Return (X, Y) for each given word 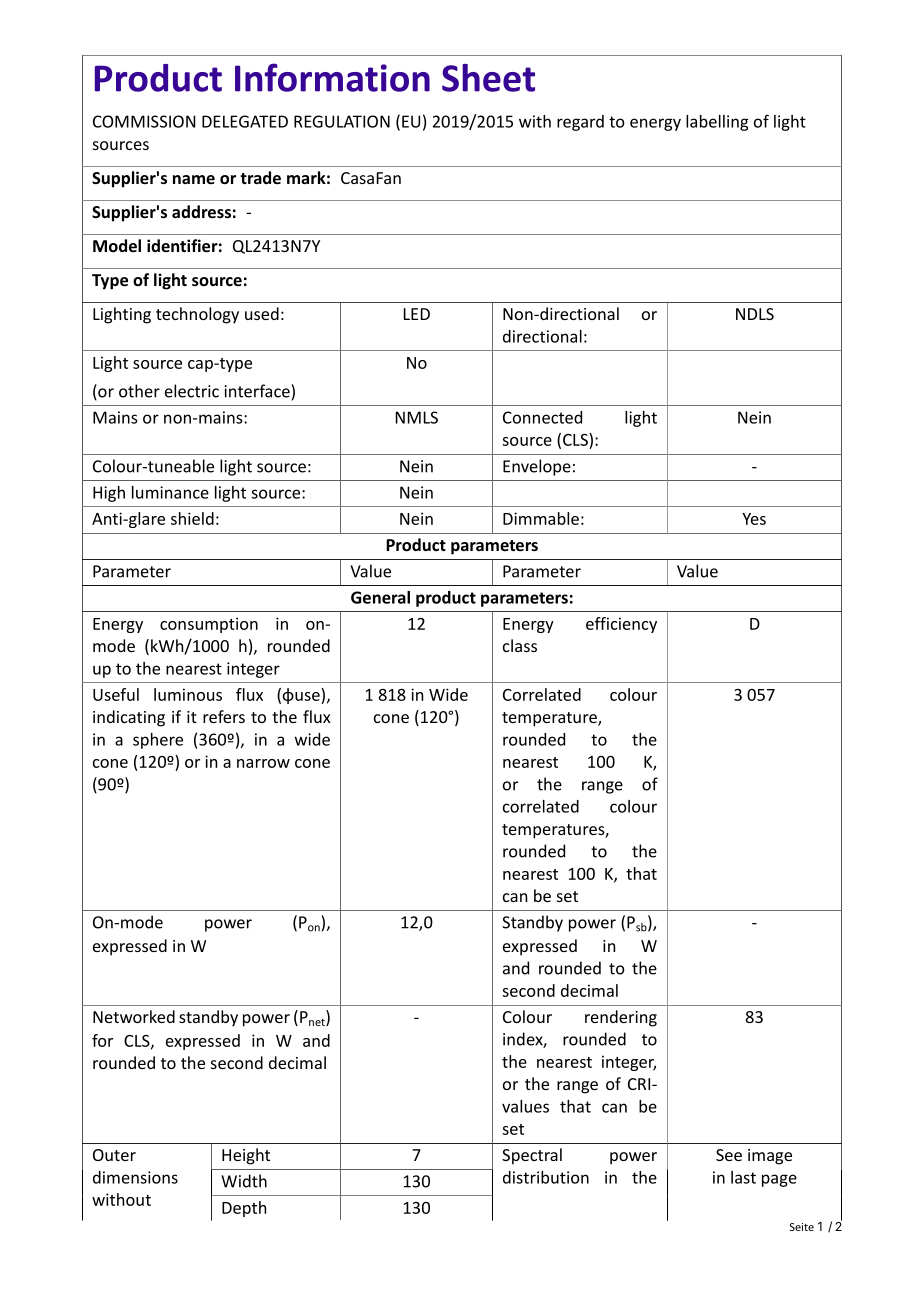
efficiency (621, 625)
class (520, 645)
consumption (209, 625)
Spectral (532, 1156)
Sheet (488, 78)
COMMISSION (144, 121)
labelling (717, 123)
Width (244, 1181)
